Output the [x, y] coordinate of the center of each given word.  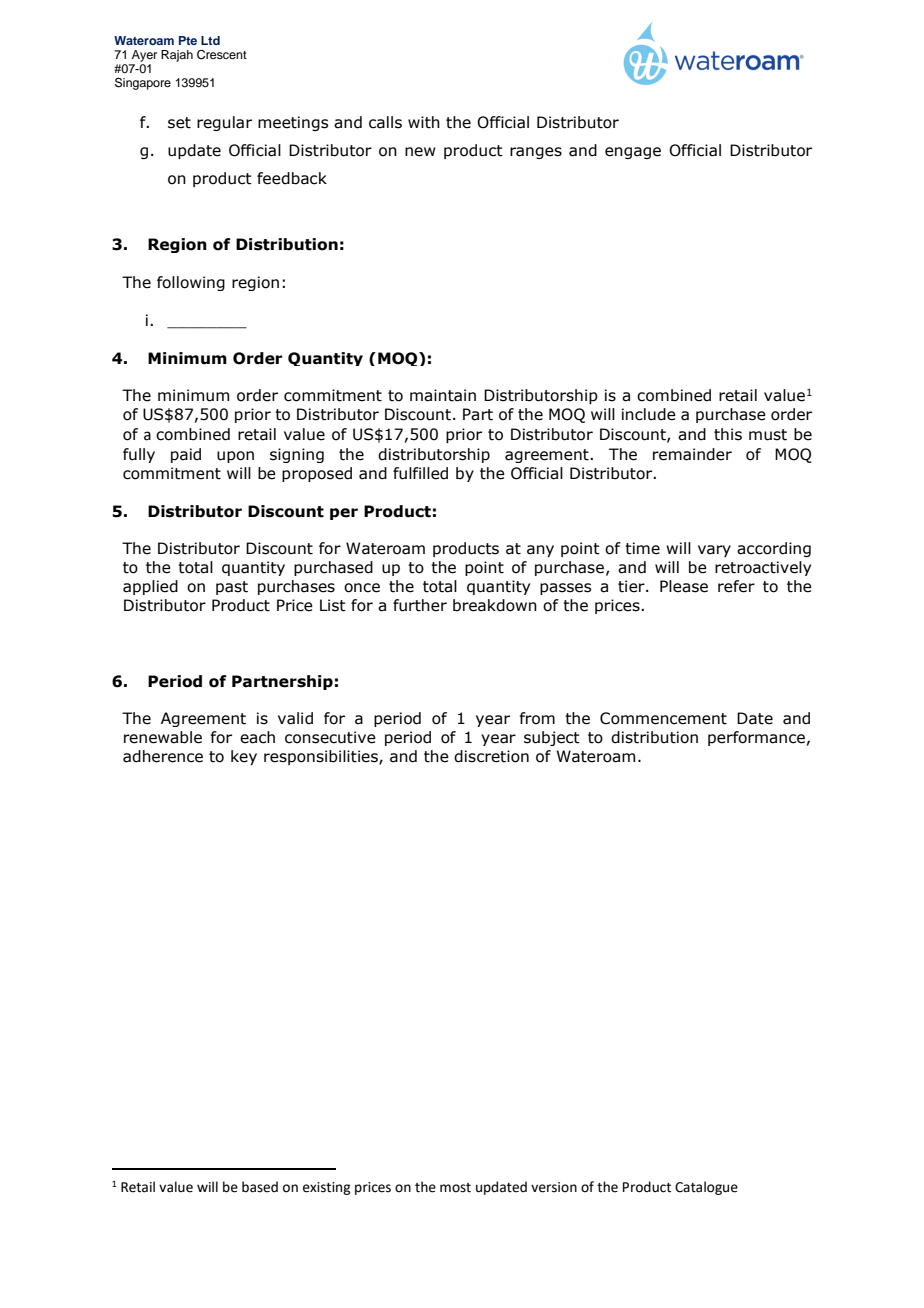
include [649, 414]
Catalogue [706, 1188]
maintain [443, 395]
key [244, 757]
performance [756, 738]
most [455, 1188]
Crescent [222, 55]
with [424, 122]
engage [633, 153]
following [191, 283]
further [420, 605]
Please [684, 586]
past [232, 588]
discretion [491, 756]
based [260, 1187]
